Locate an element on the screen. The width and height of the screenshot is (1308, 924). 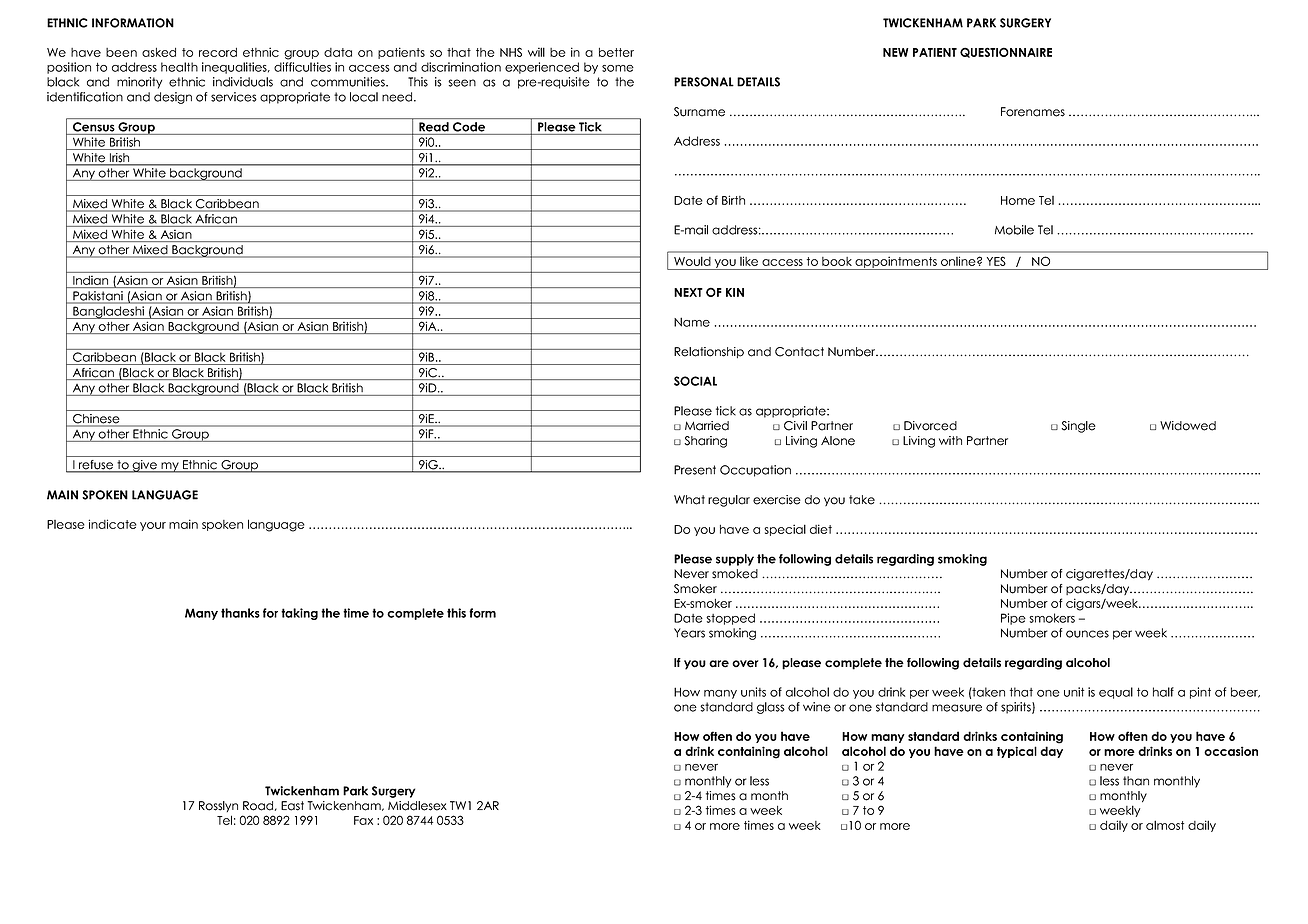
NEXT is located at coordinates (688, 292).
